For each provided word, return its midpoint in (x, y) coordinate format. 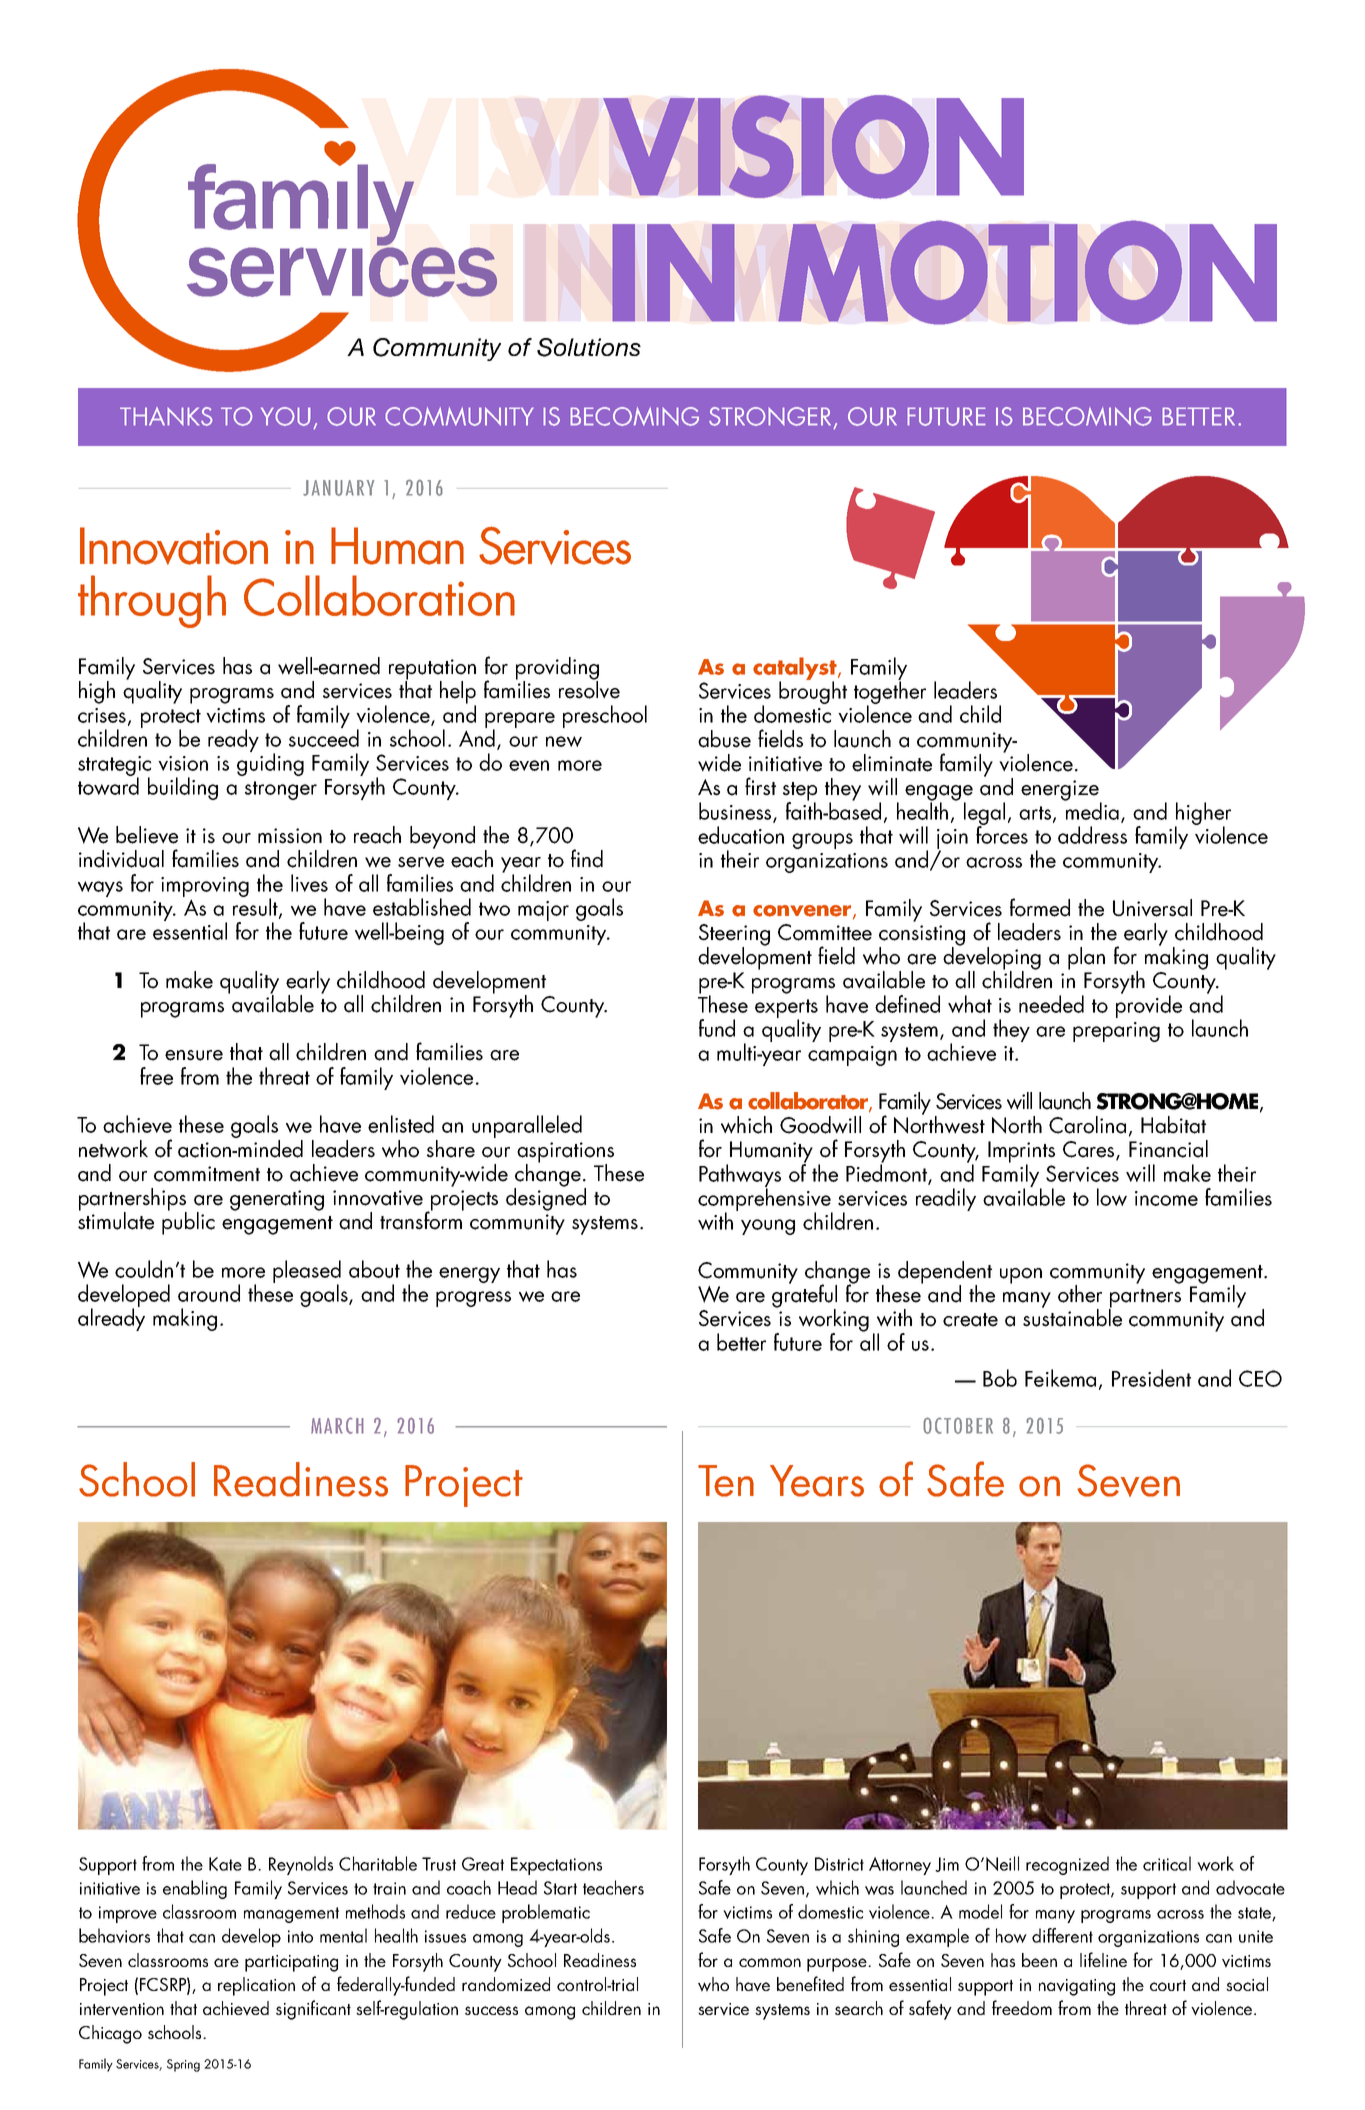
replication (256, 1986)
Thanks (166, 416)
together (890, 692)
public (188, 1222)
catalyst (796, 669)
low (1112, 1197)
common (770, 1962)
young (768, 1227)
